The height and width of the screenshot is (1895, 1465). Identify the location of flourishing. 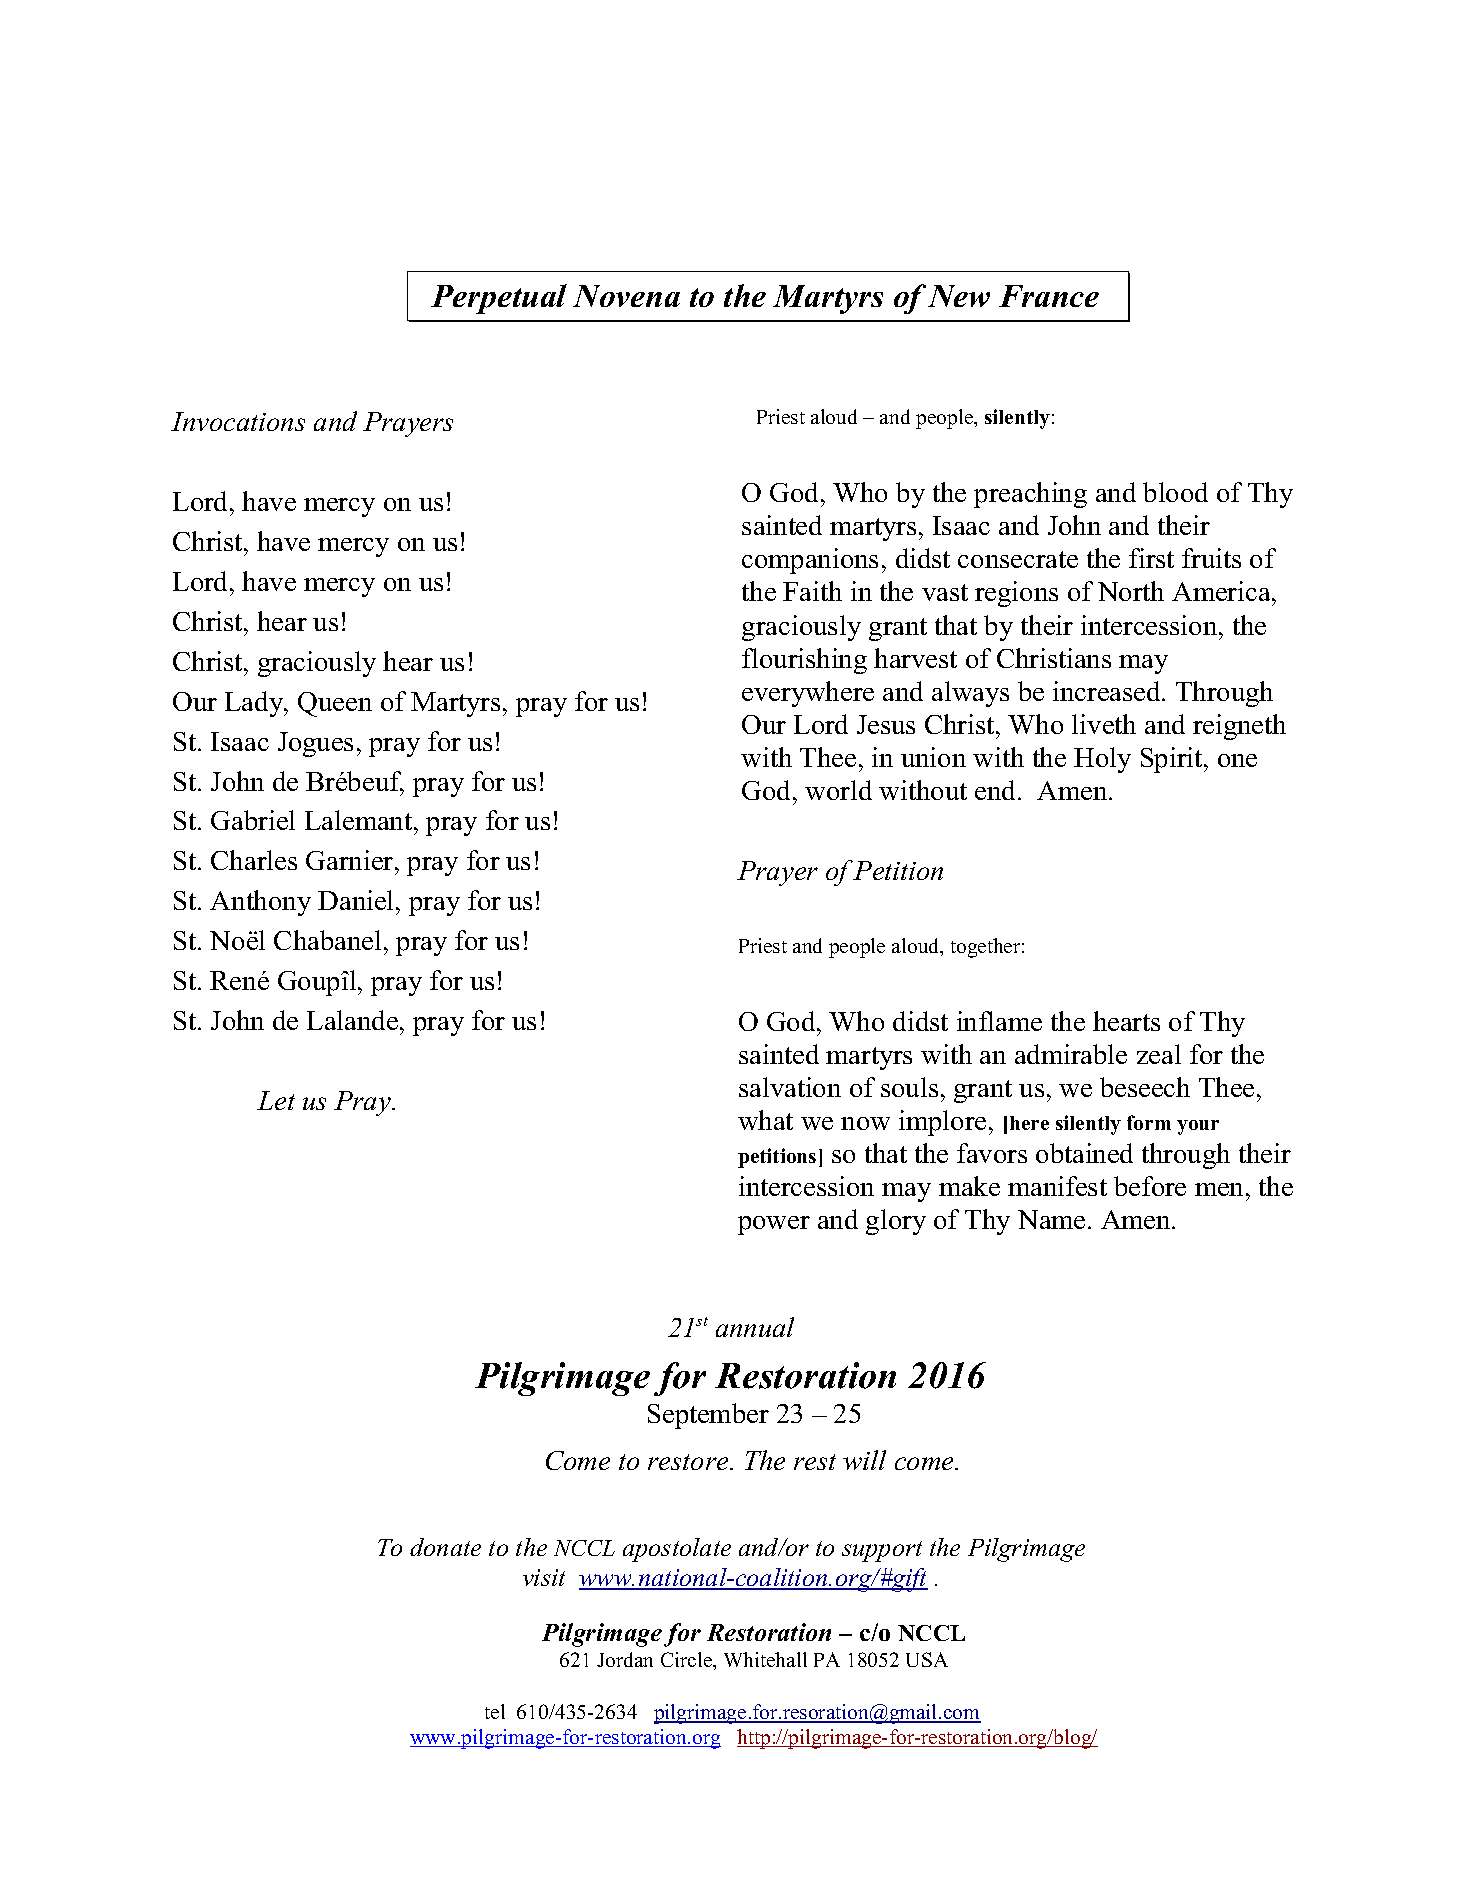
(804, 661).
